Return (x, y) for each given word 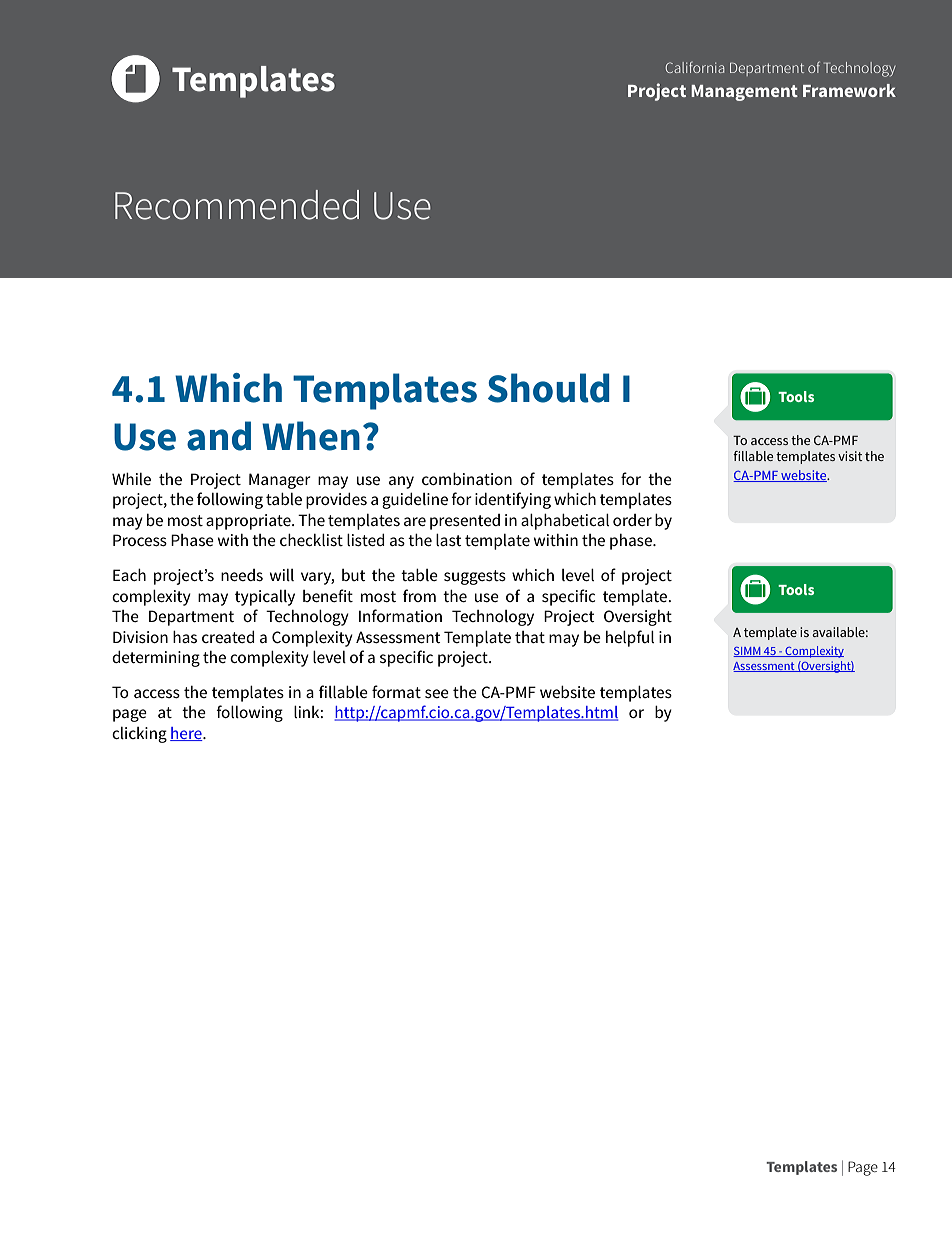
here (187, 734)
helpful (630, 638)
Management (744, 93)
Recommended (237, 205)
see (437, 693)
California (695, 67)
